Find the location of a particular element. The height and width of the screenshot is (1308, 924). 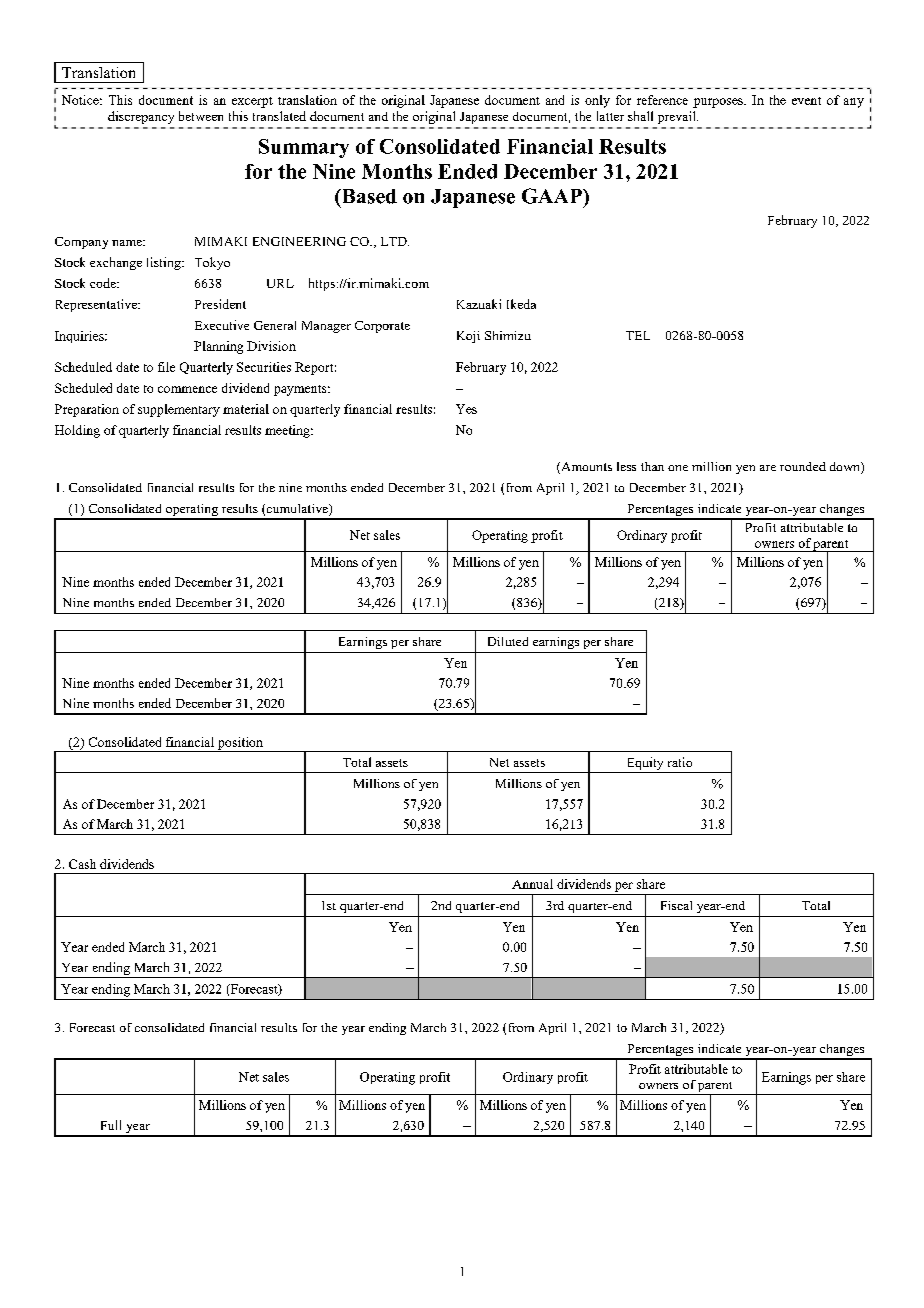

Equity is located at coordinates (645, 765).
